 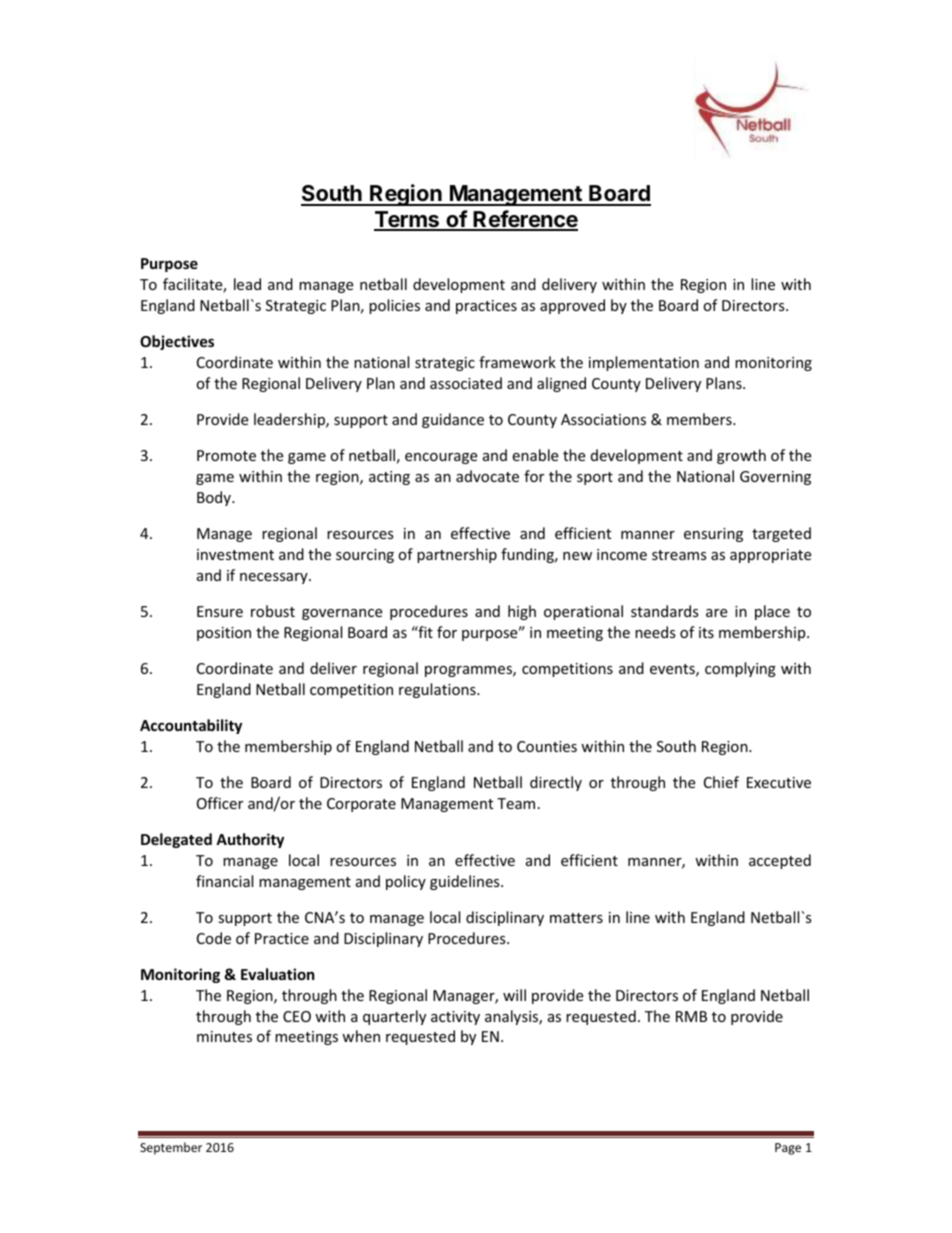 What do you see at coordinates (525, 220) in the page?
I see `Reference` at bounding box center [525, 220].
